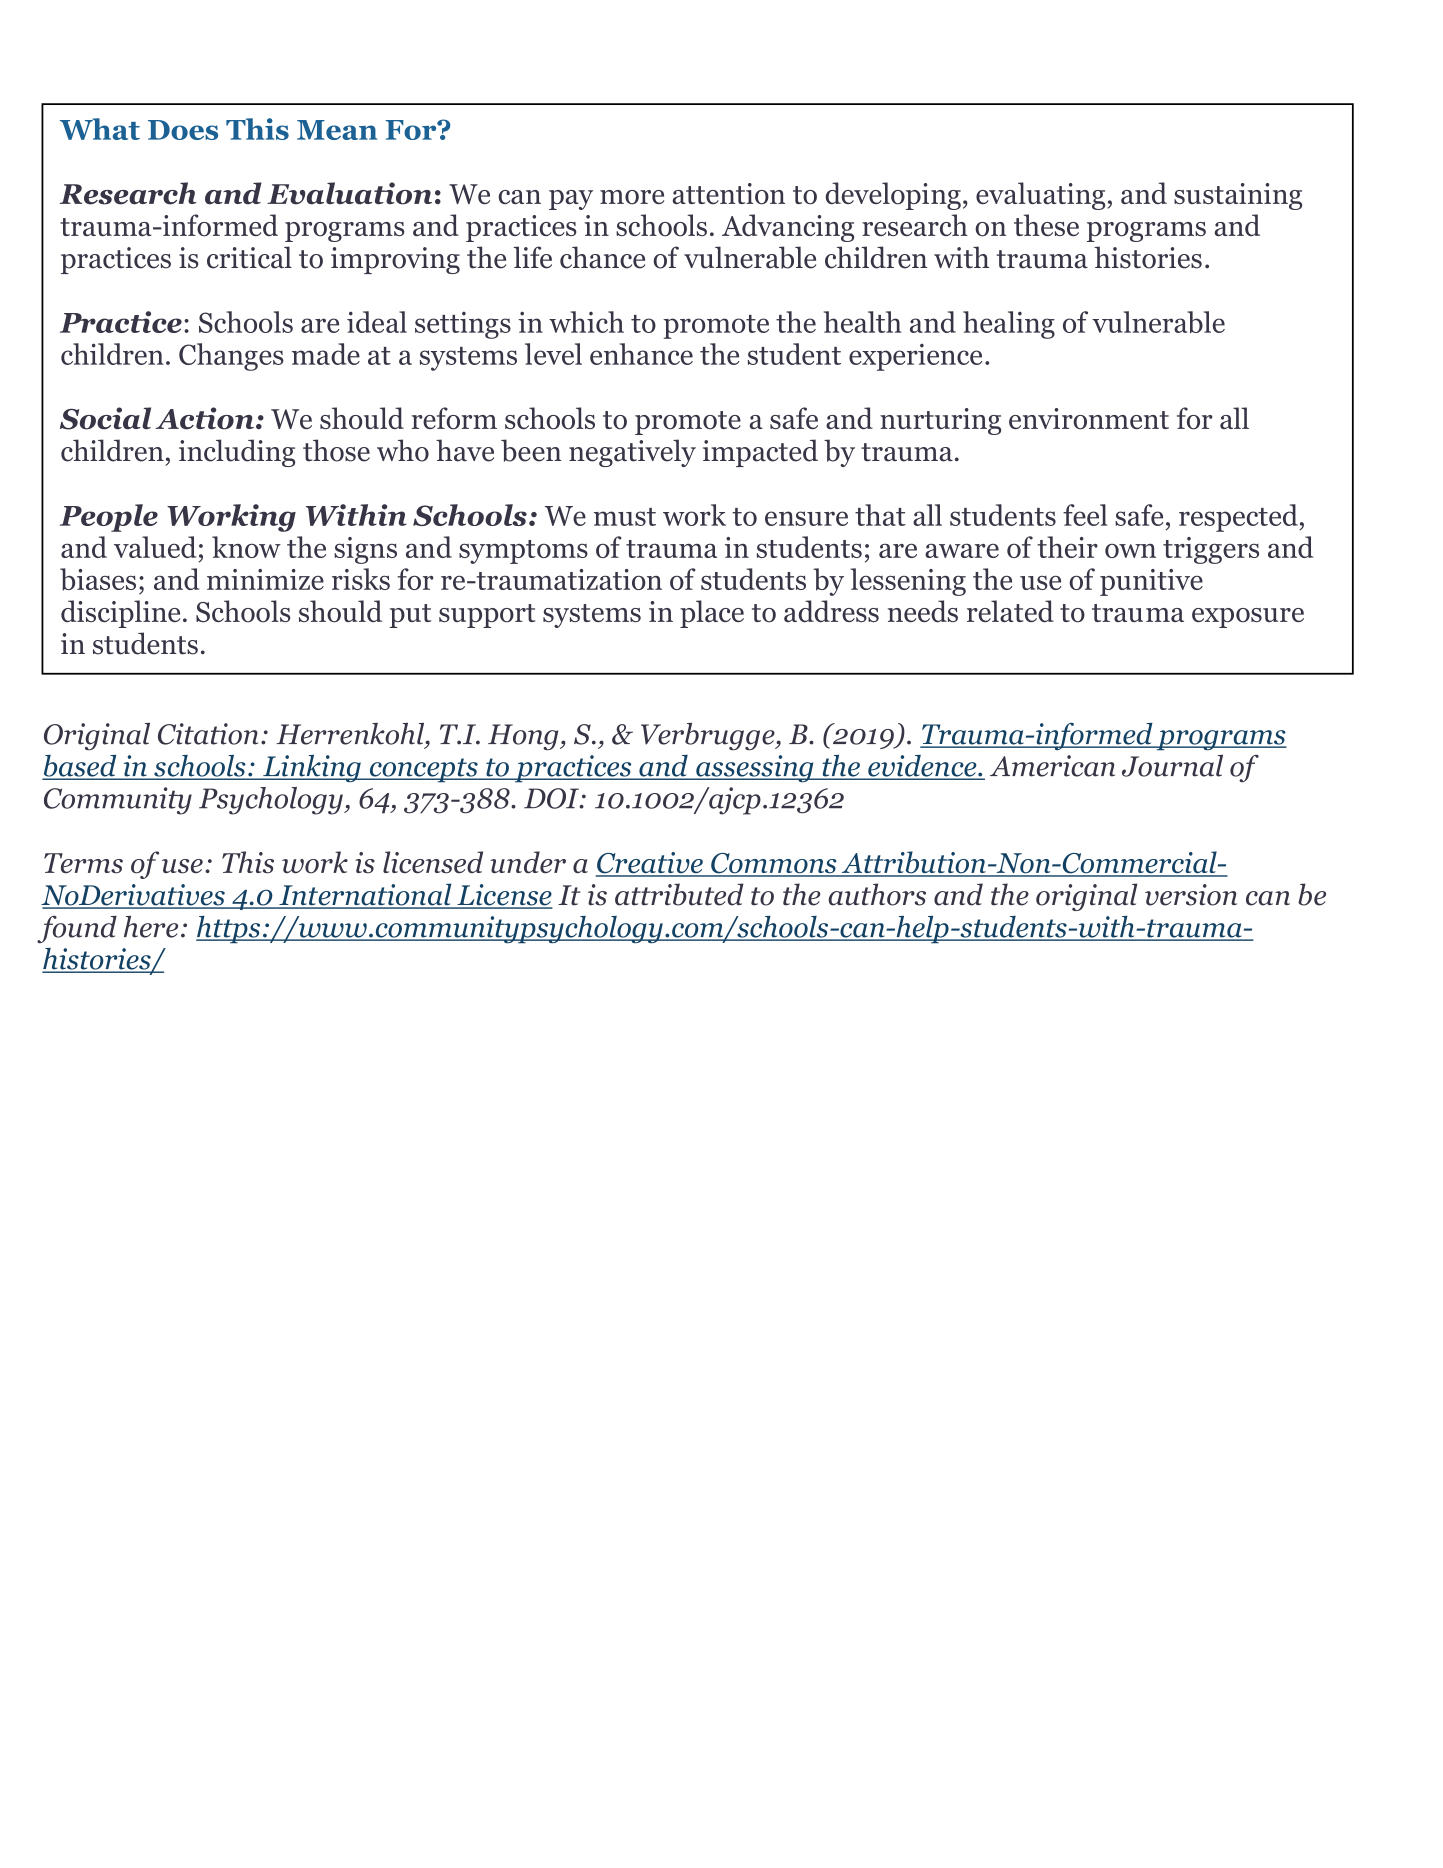  Describe the element at coordinates (625, 517) in the screenshot. I see `must` at that location.
